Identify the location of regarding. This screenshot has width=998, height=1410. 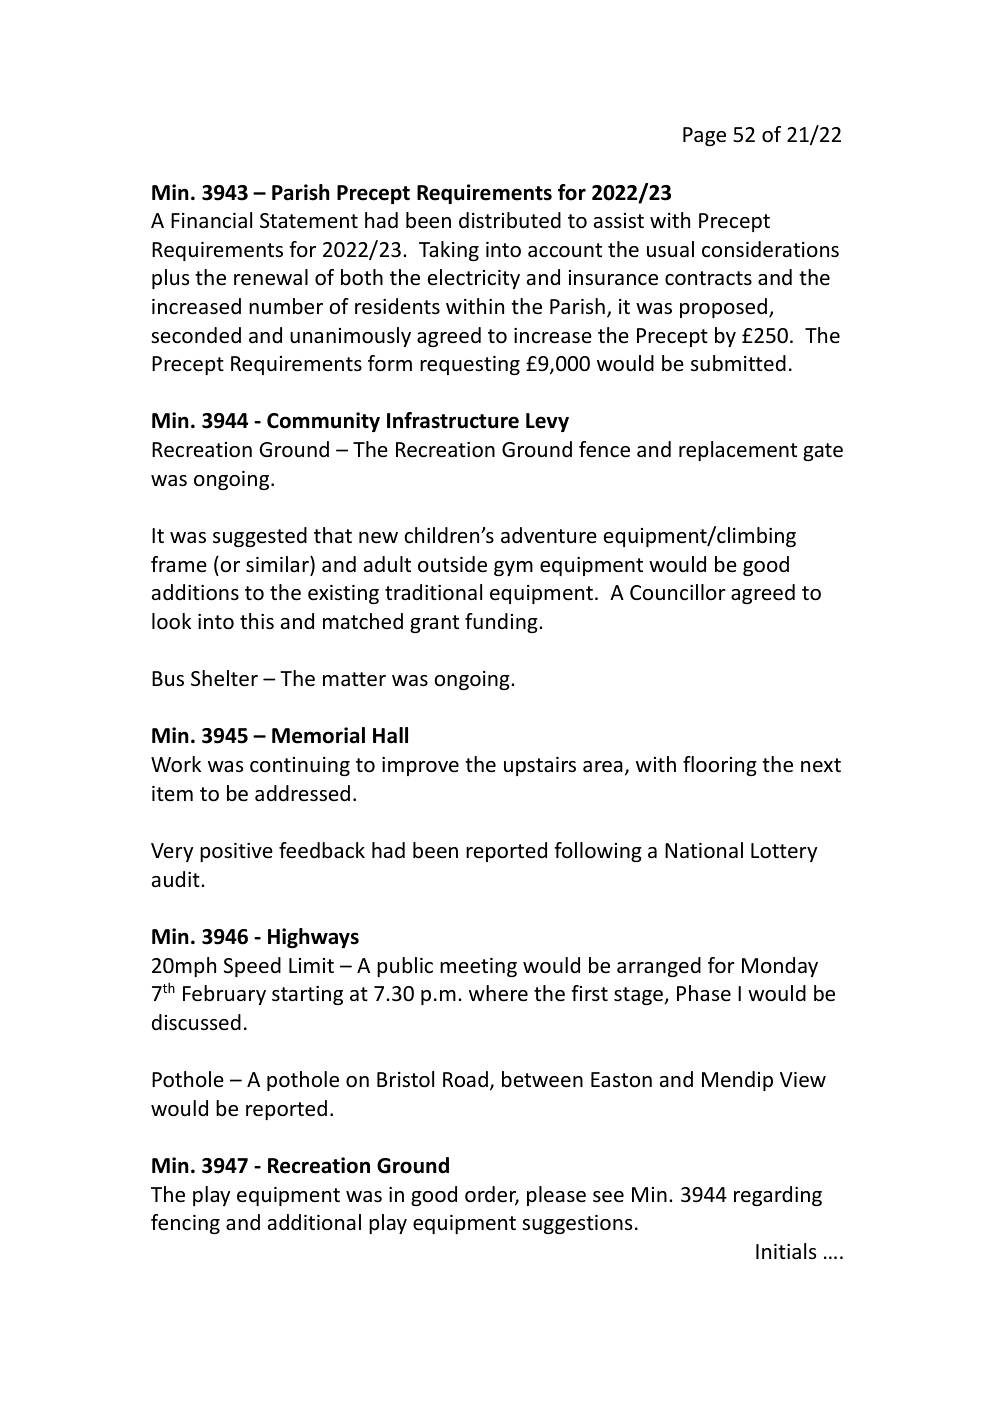
(778, 1196).
